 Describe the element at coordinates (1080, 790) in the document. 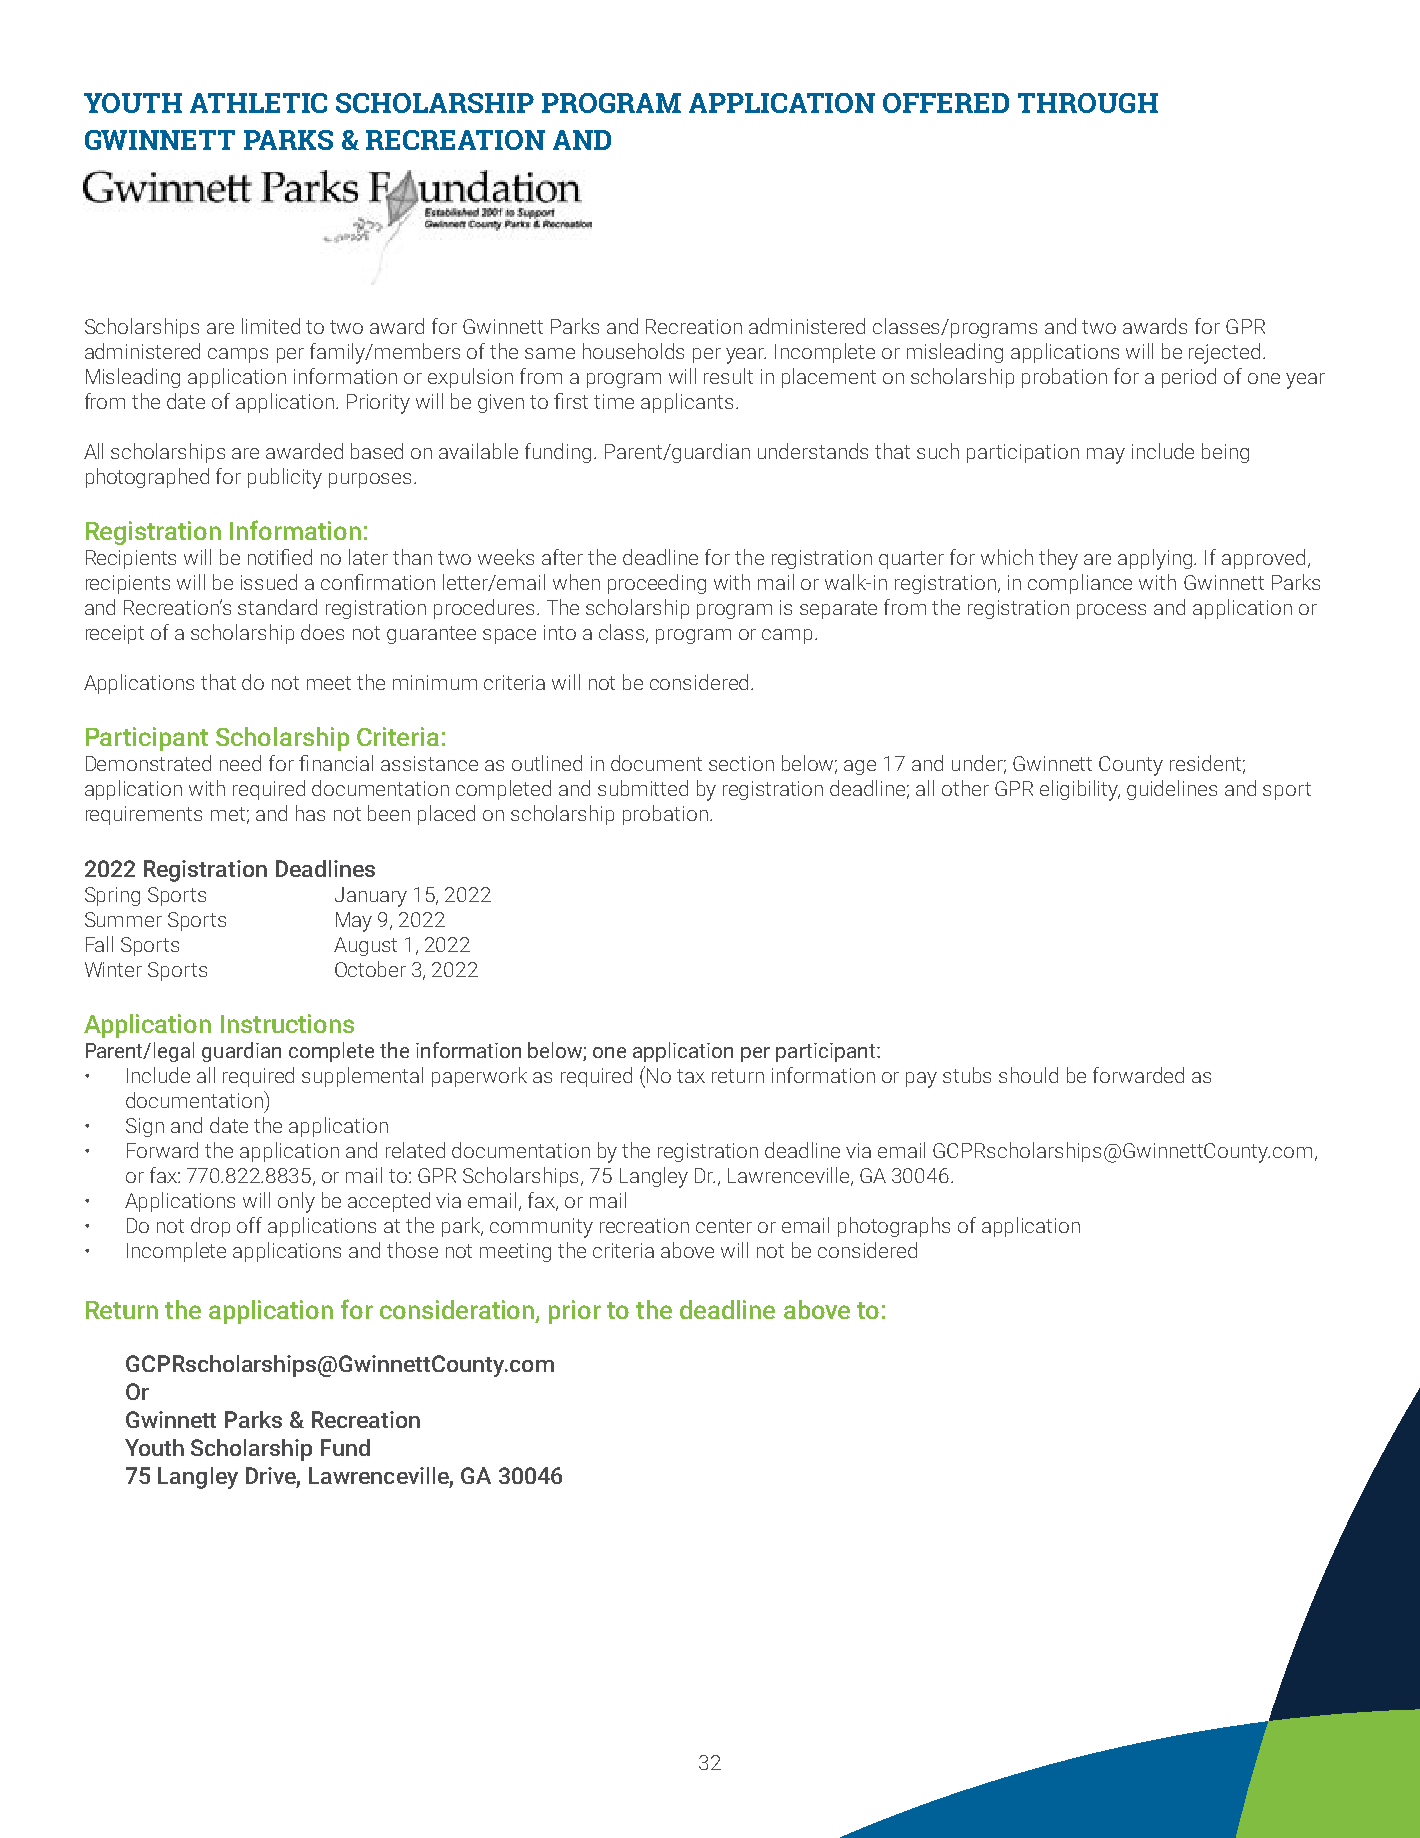

I see `eligibility` at that location.
